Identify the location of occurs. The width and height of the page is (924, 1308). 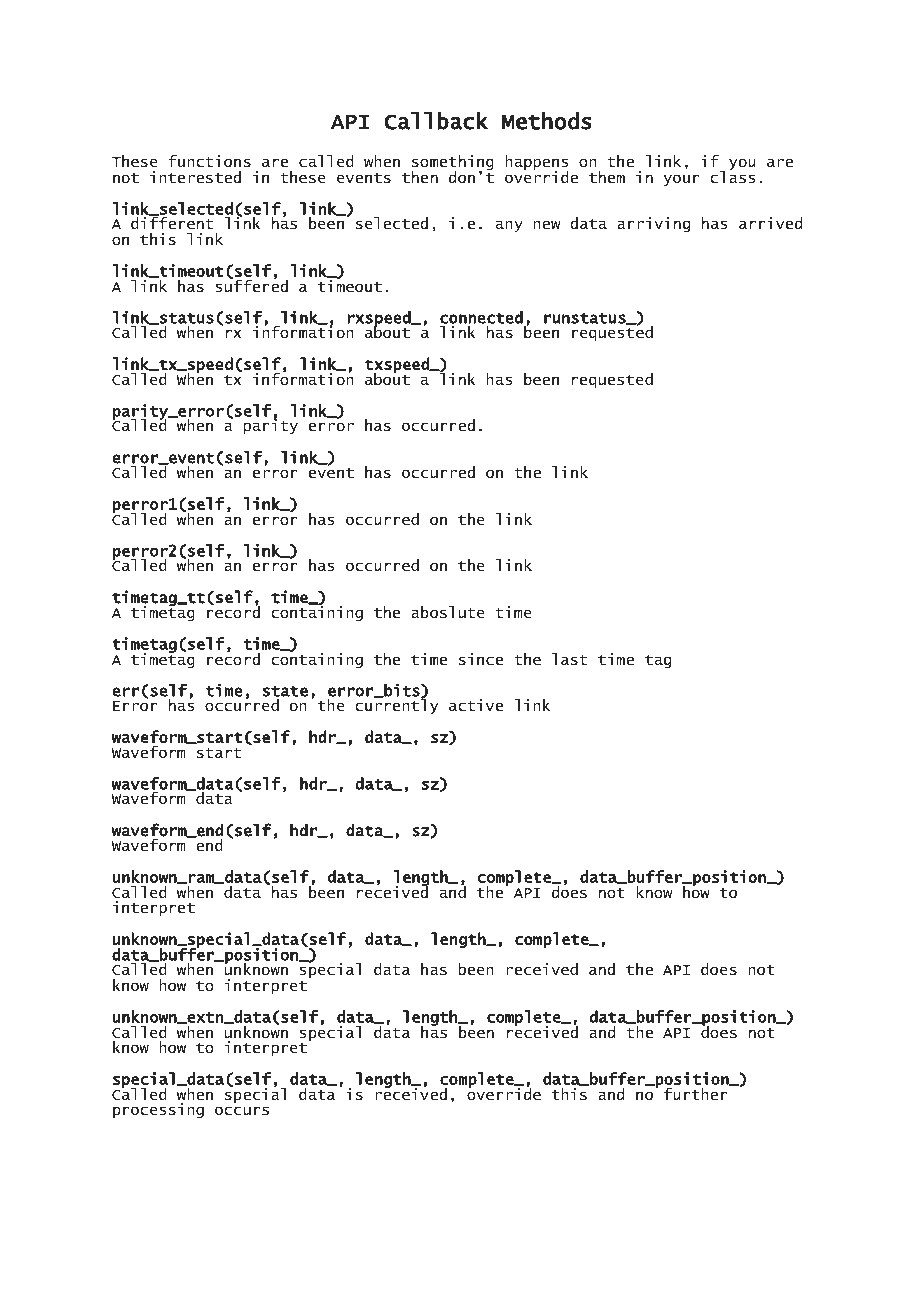
(242, 1110).
